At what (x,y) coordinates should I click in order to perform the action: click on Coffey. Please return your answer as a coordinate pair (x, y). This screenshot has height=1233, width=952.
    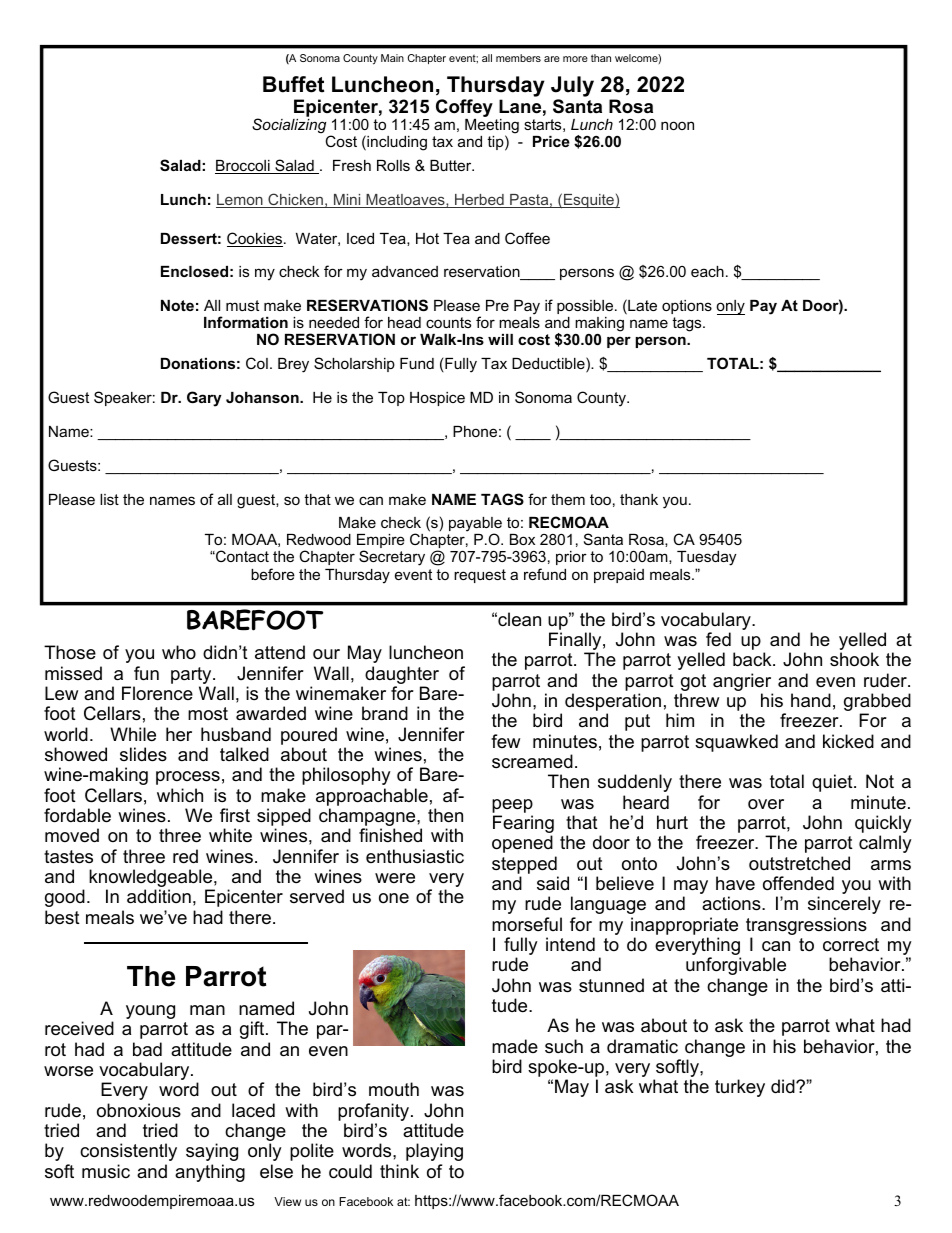
    Looking at the image, I should click on (464, 109).
